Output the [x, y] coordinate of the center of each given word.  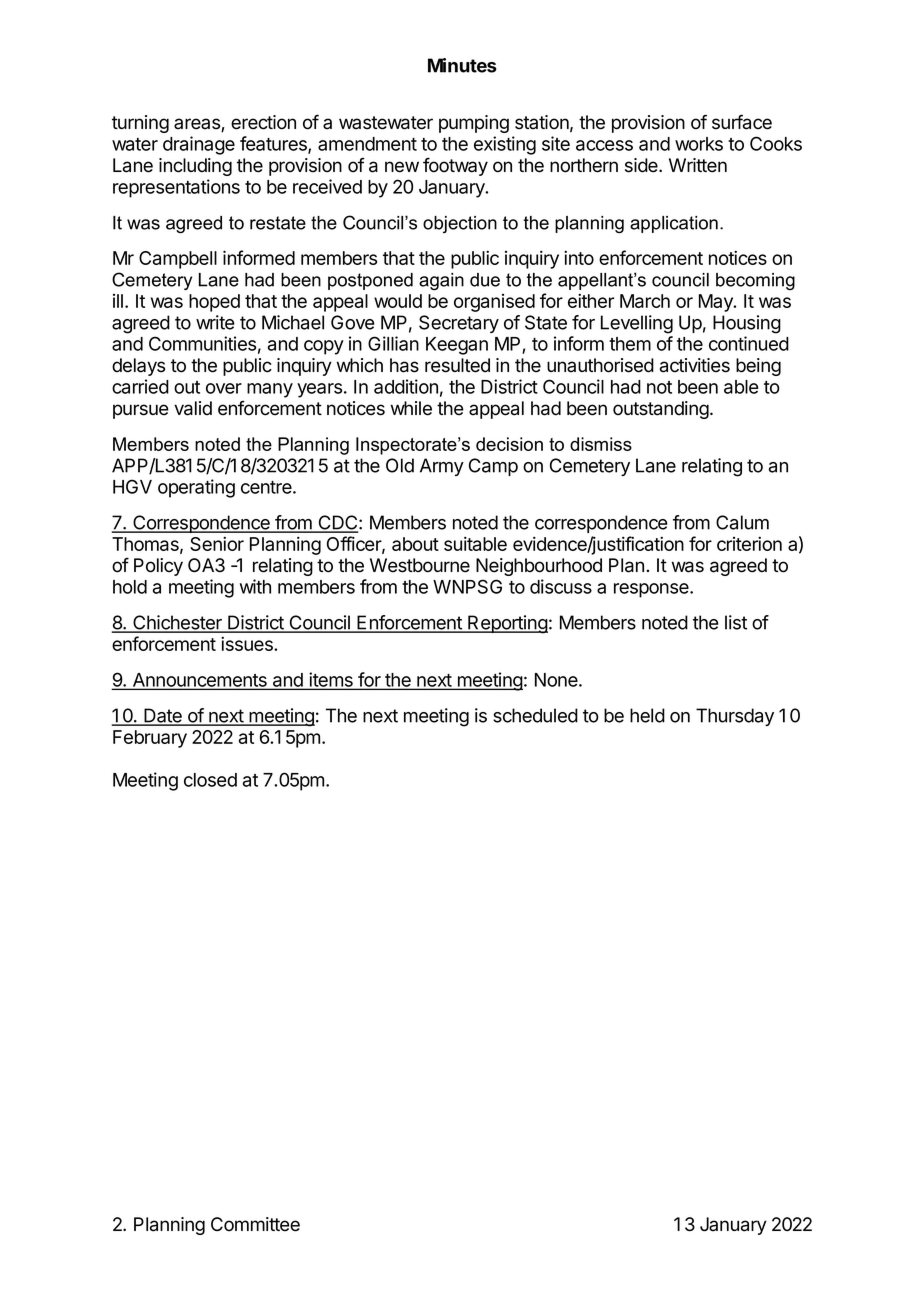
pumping [474, 124]
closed [210, 780]
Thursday [735, 717]
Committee [255, 1224]
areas [198, 125]
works [699, 144]
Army [442, 467]
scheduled [535, 715]
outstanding [661, 410]
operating [196, 488]
